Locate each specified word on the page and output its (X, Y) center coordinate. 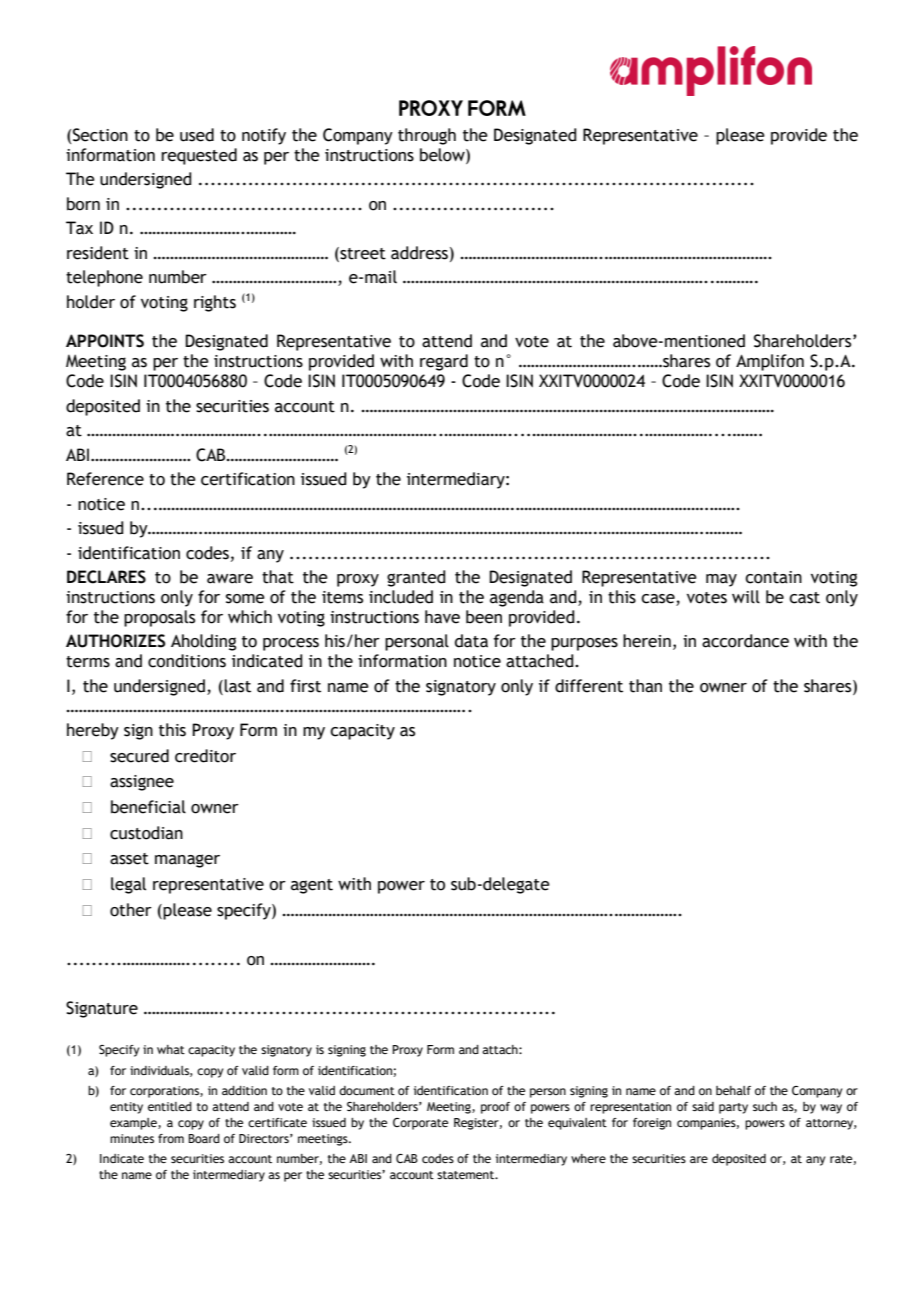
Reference (105, 479)
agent (312, 886)
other (131, 910)
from (171, 1138)
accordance (745, 641)
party (733, 1108)
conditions (187, 661)
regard (444, 362)
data (471, 641)
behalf (733, 1090)
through (427, 136)
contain (773, 577)
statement (467, 1175)
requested (199, 156)
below (443, 155)
